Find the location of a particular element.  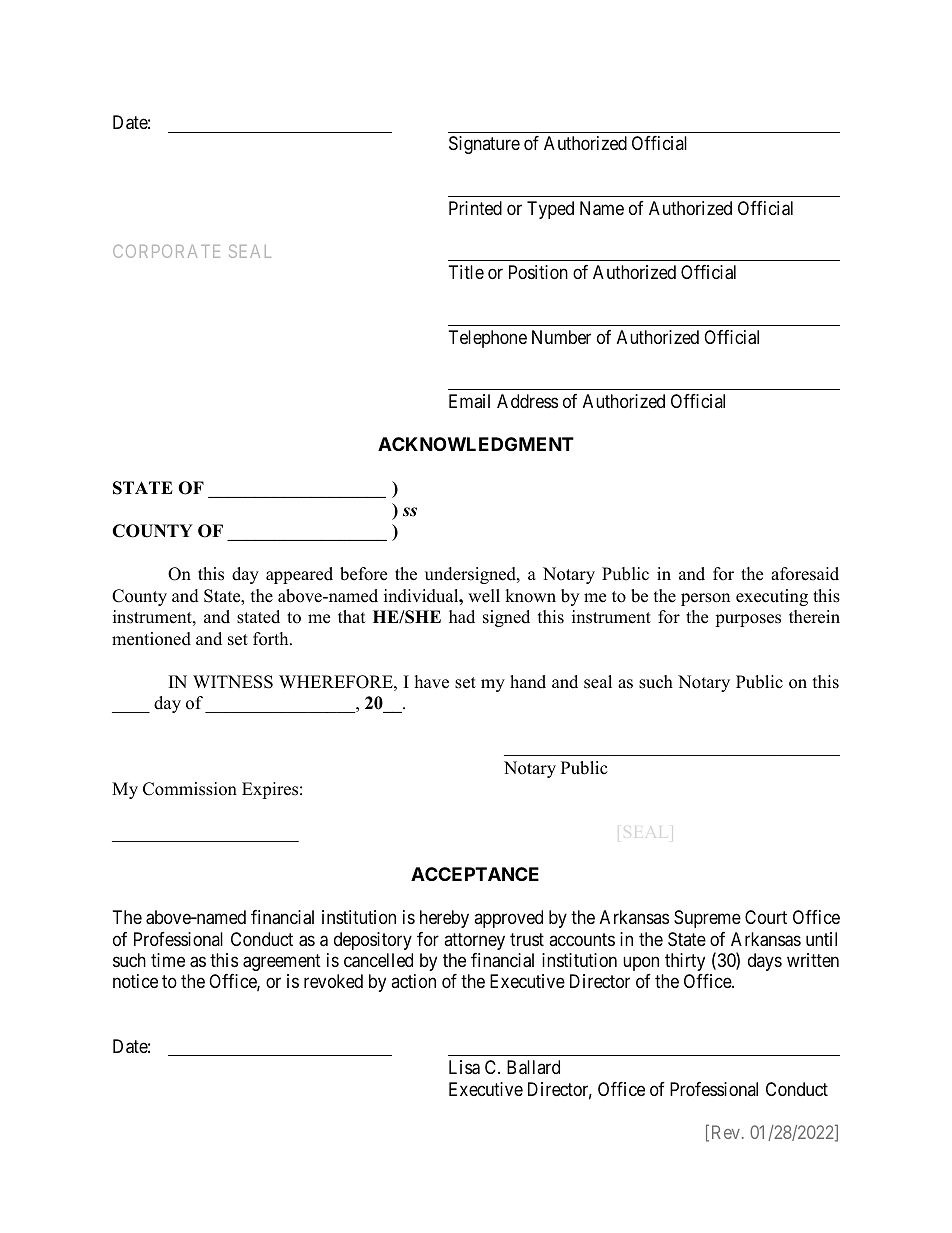

notice is located at coordinates (135, 981).
